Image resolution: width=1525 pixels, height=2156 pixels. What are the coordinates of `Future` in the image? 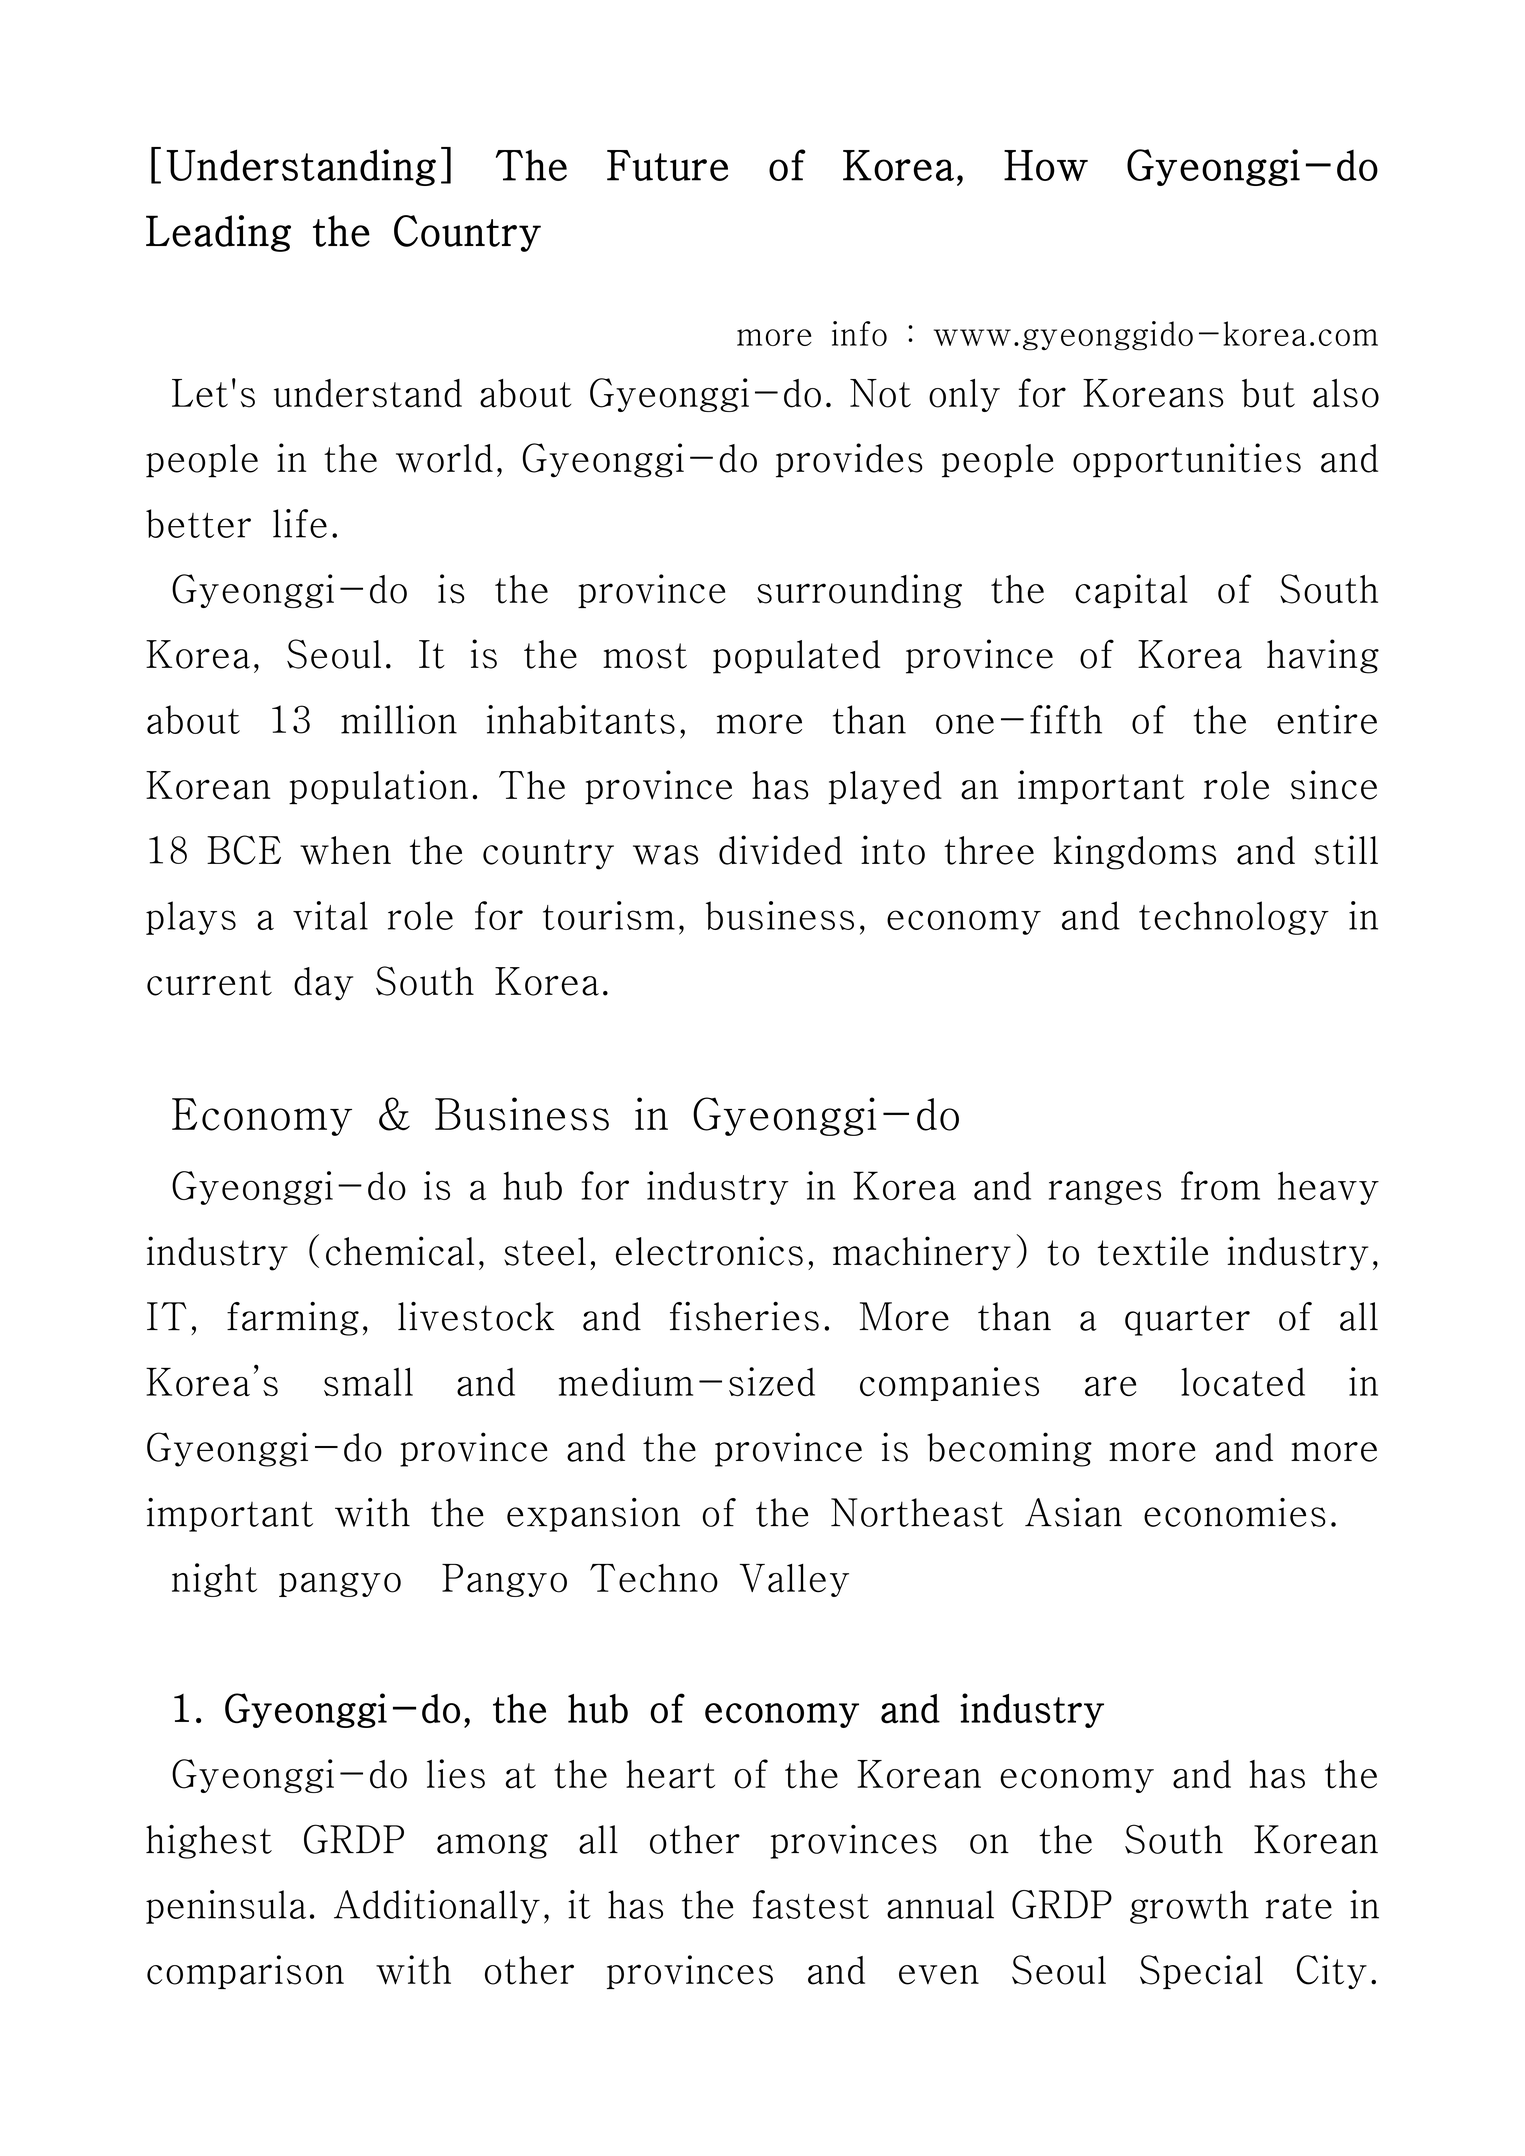 It's located at (667, 165).
